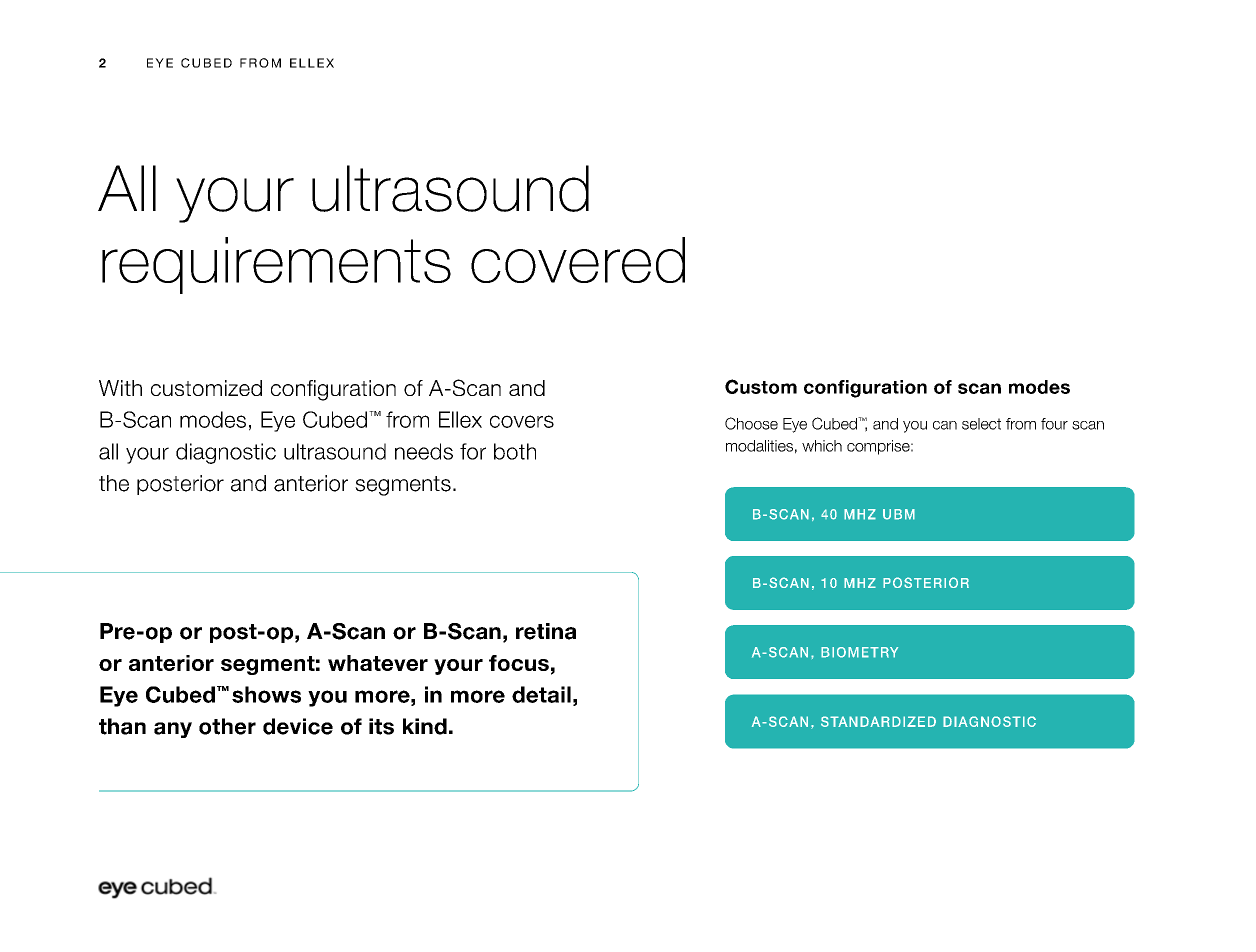  What do you see at coordinates (1054, 424) in the document?
I see `four` at bounding box center [1054, 424].
